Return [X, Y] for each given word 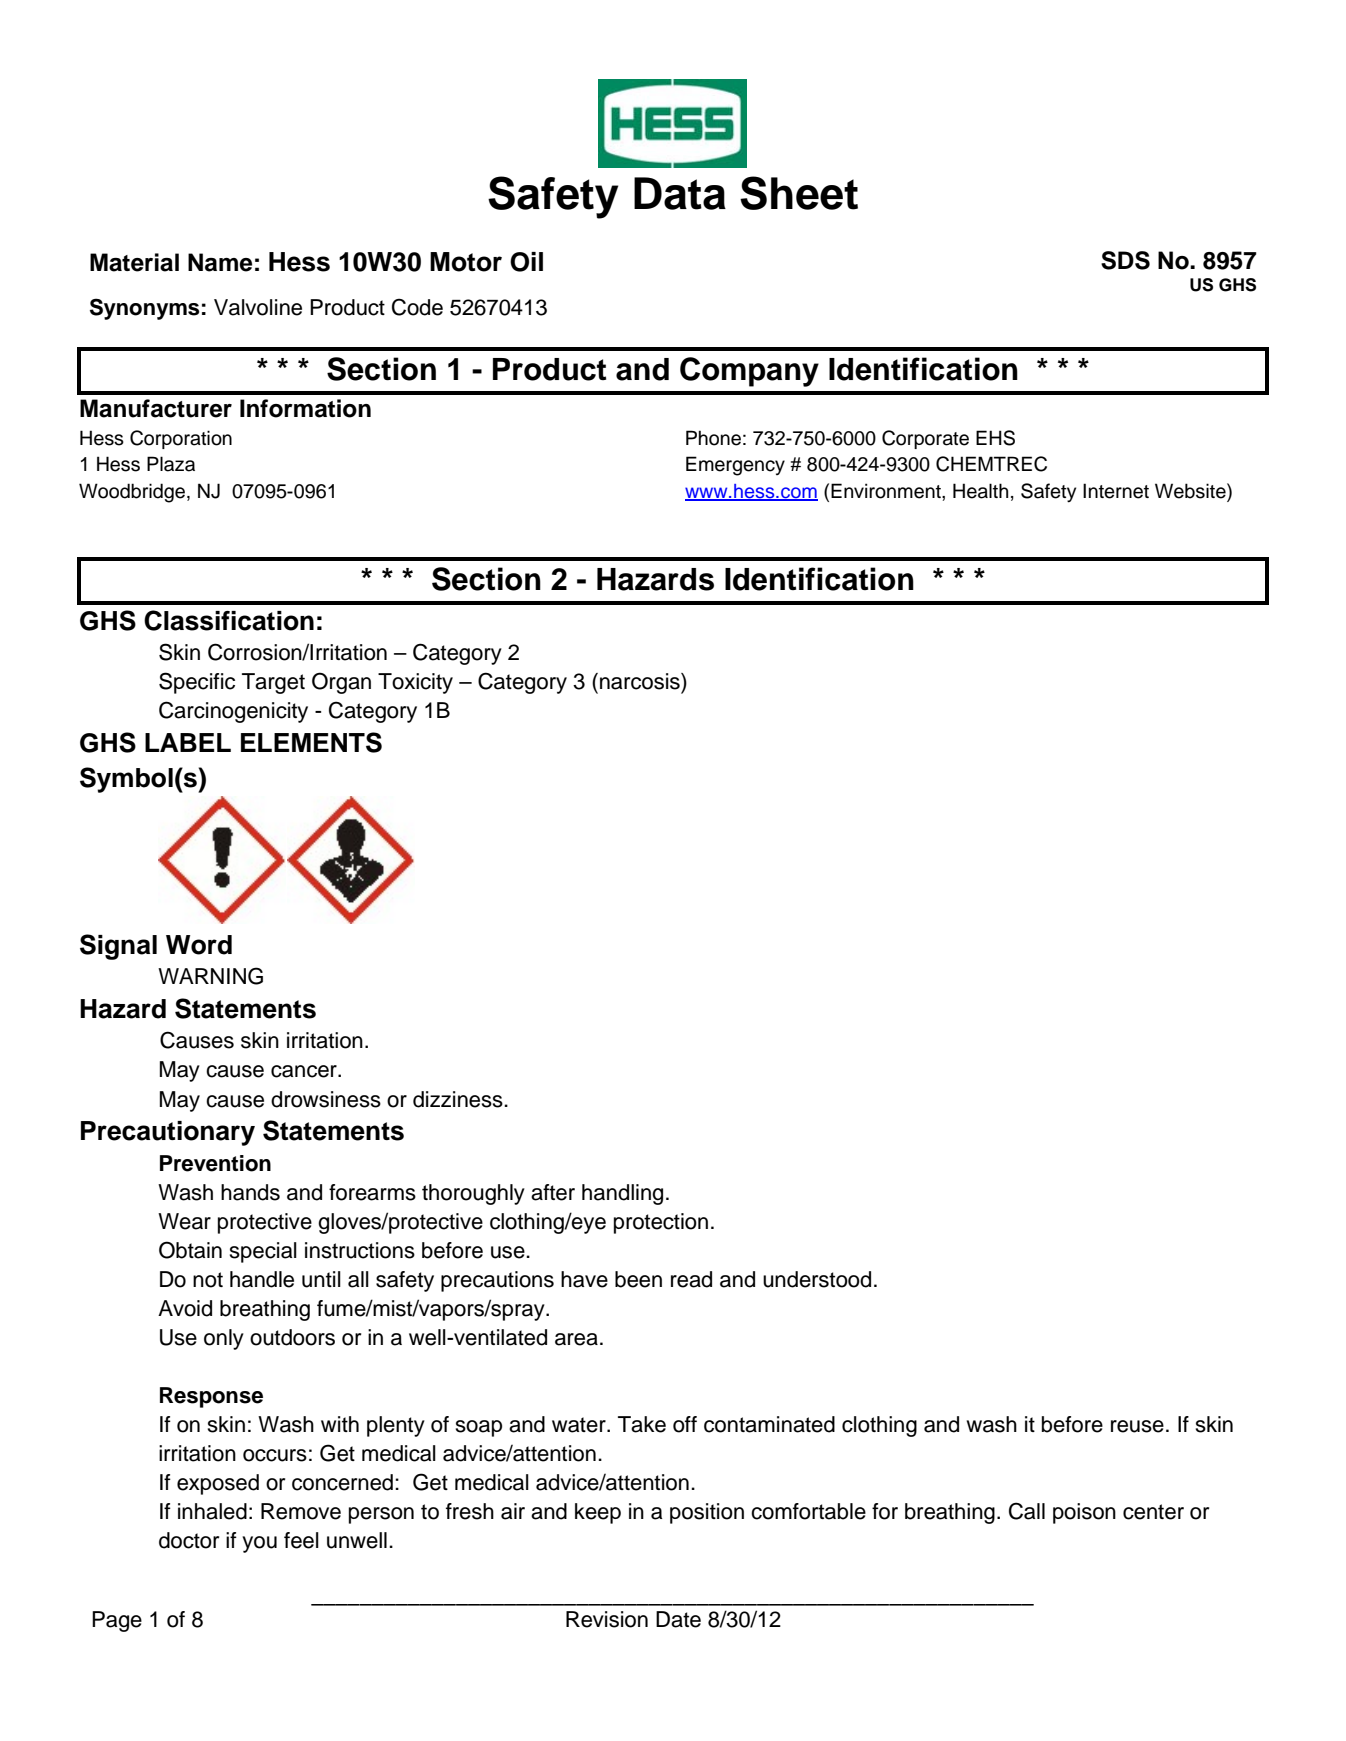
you [259, 1544]
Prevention [215, 1163]
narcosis [641, 681]
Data [680, 193]
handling [622, 1194]
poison [1084, 1513]
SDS [1125, 260]
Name [220, 262]
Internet [1116, 491]
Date [678, 1619]
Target [273, 683]
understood [817, 1279]
